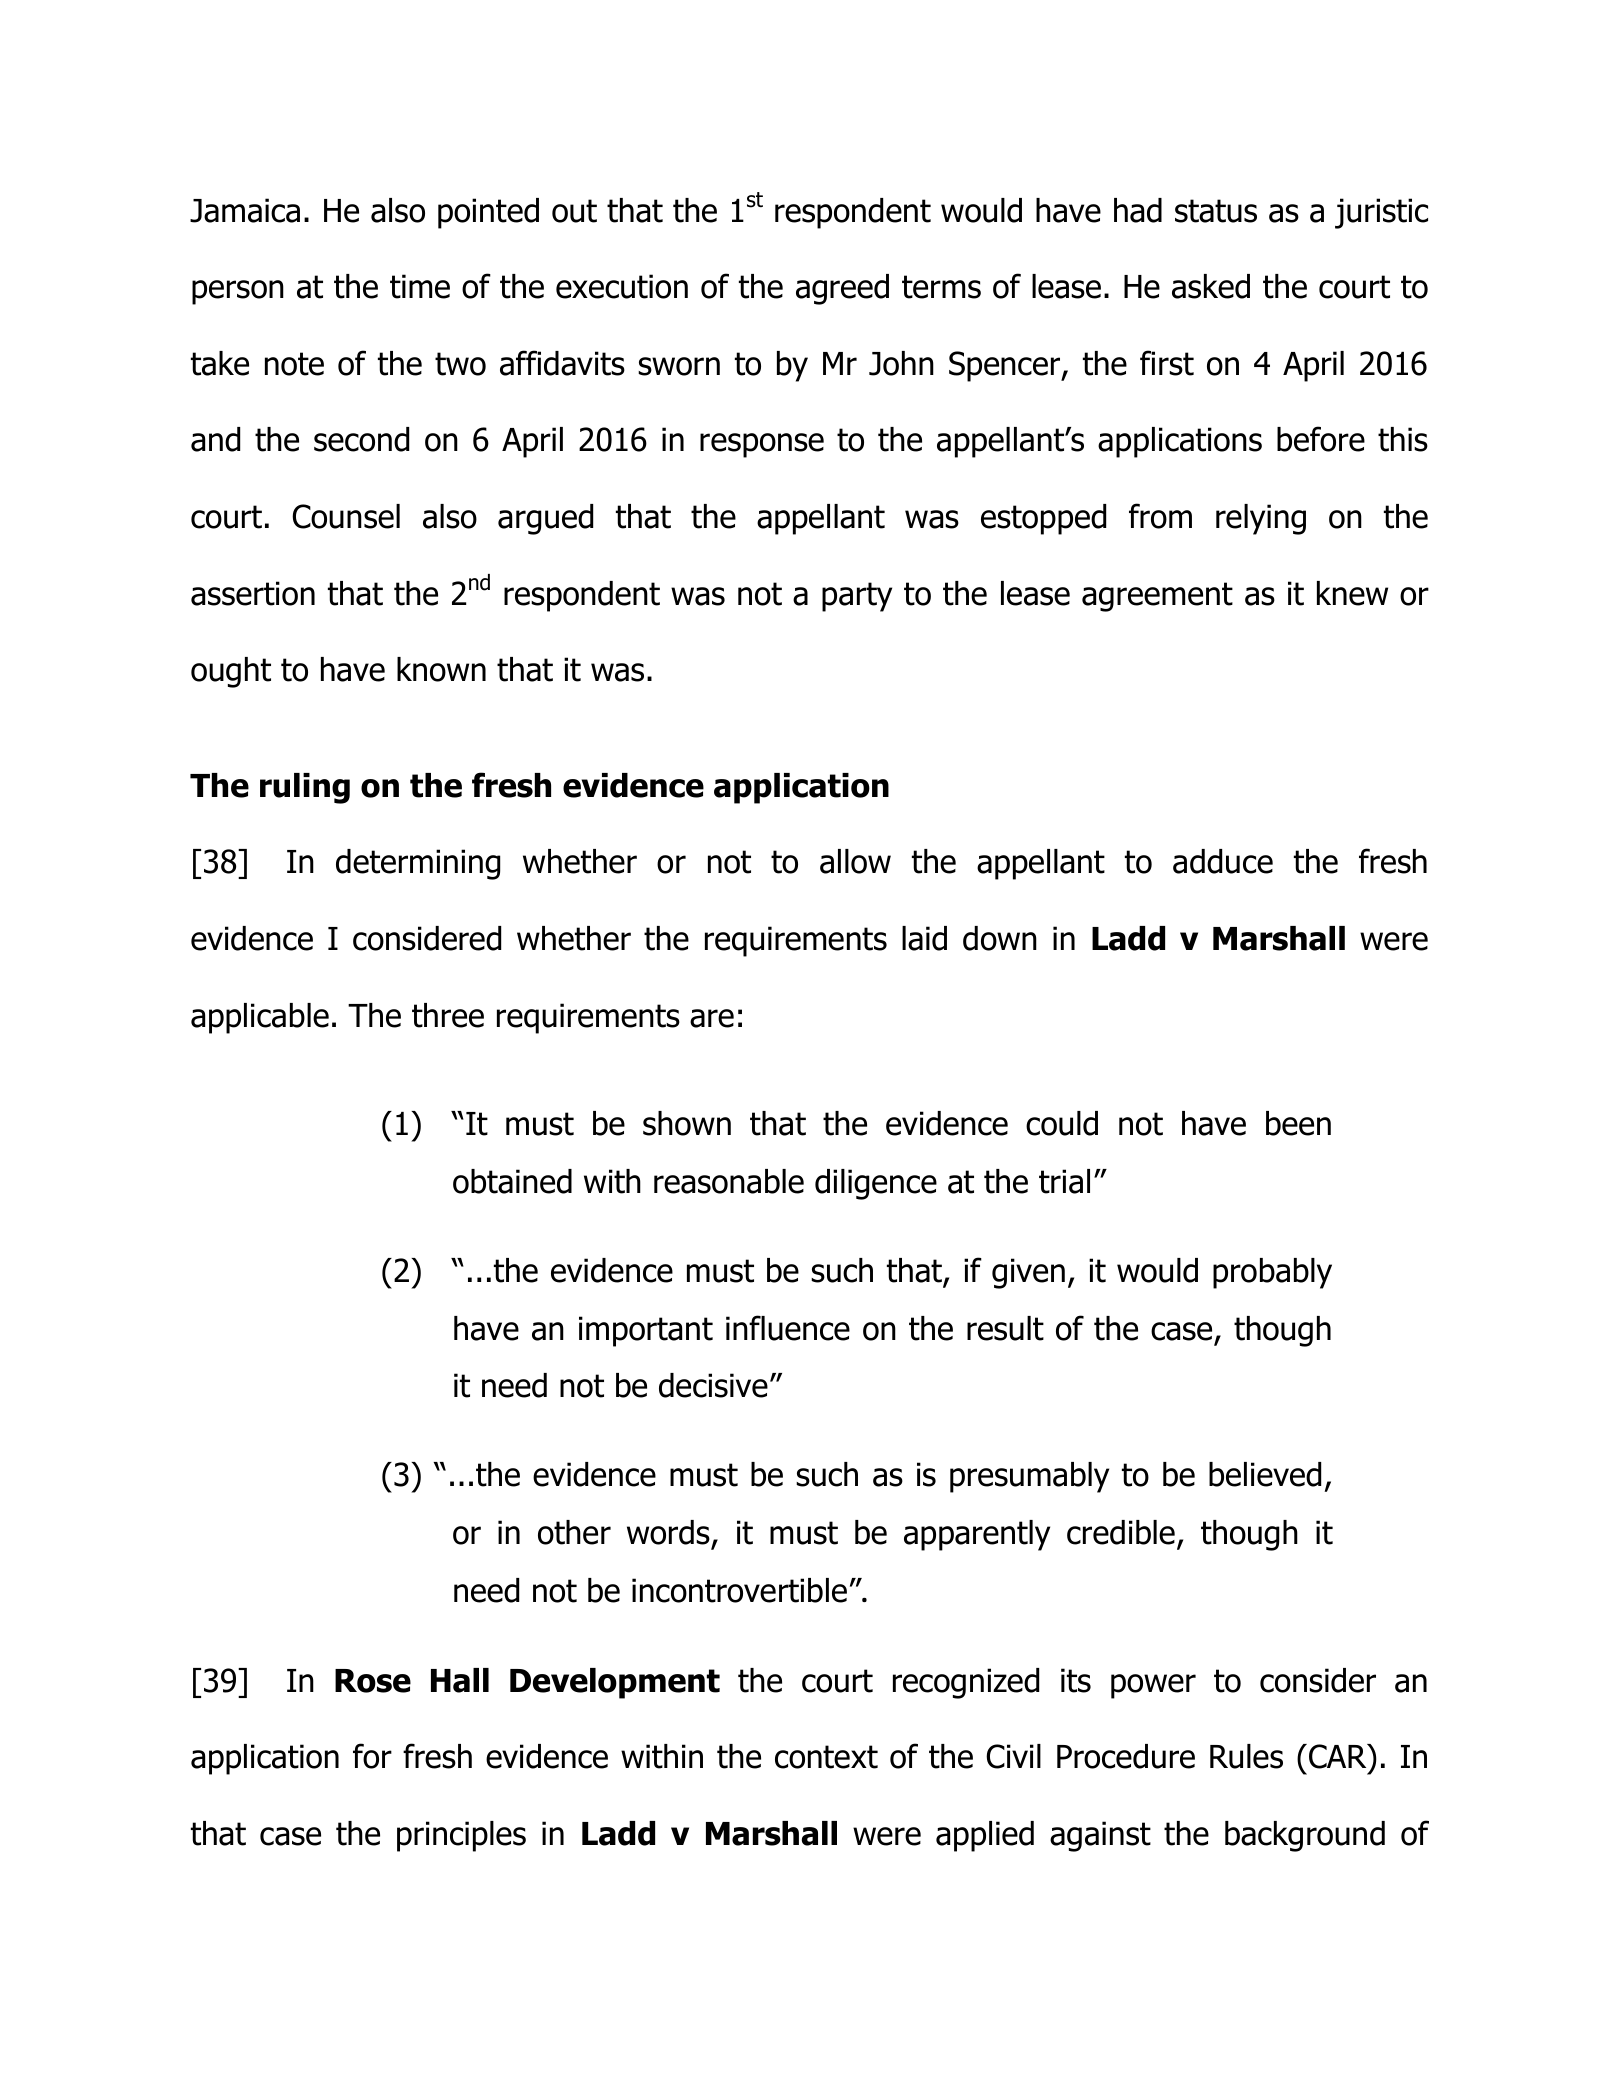 Image resolution: width=1619 pixels, height=2096 pixels. I want to click on been, so click(1298, 1123).
